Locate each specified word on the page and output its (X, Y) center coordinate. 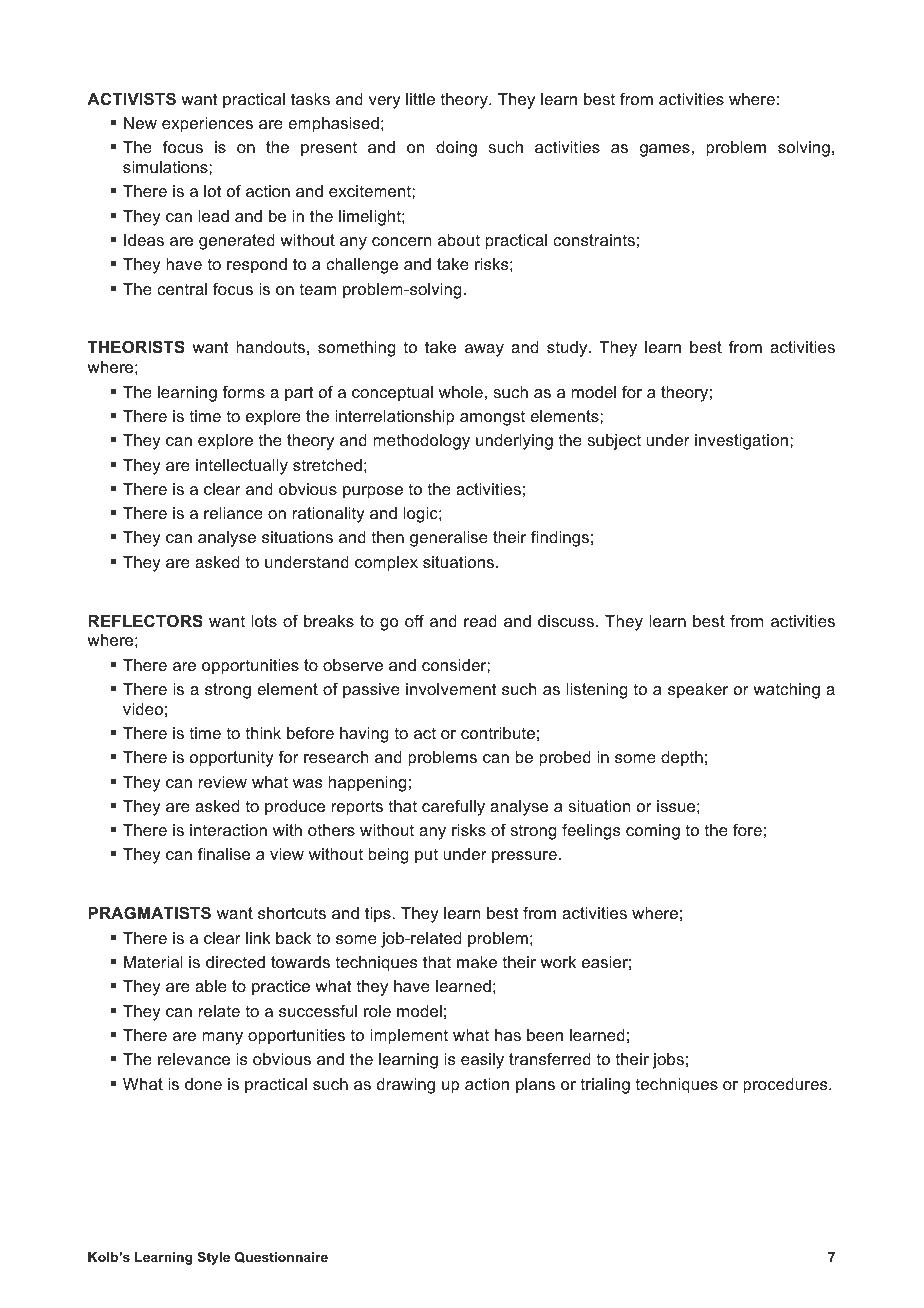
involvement (451, 689)
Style (213, 1258)
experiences (207, 125)
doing (456, 149)
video (143, 709)
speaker (698, 691)
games (665, 150)
